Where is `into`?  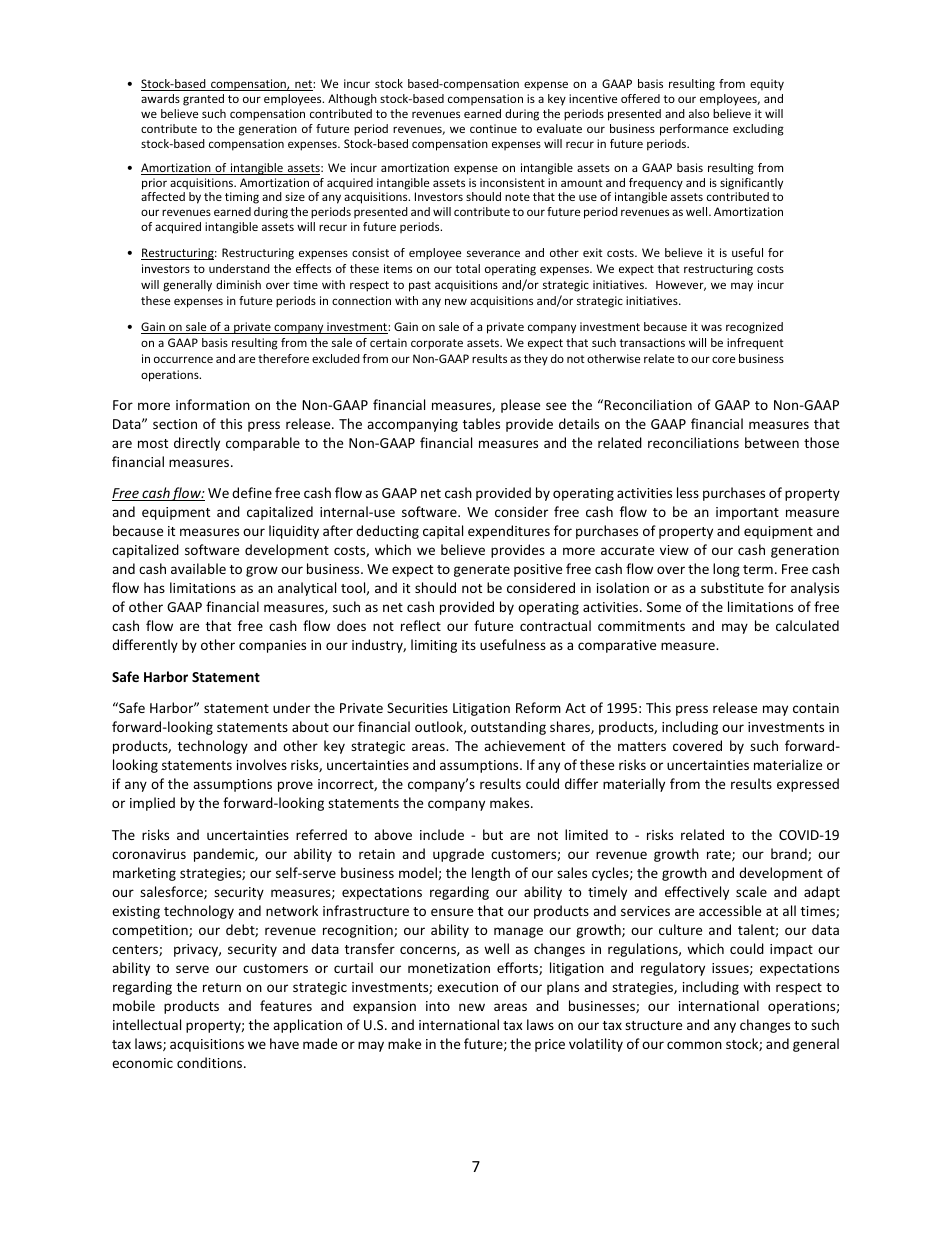 into is located at coordinates (438, 1006).
